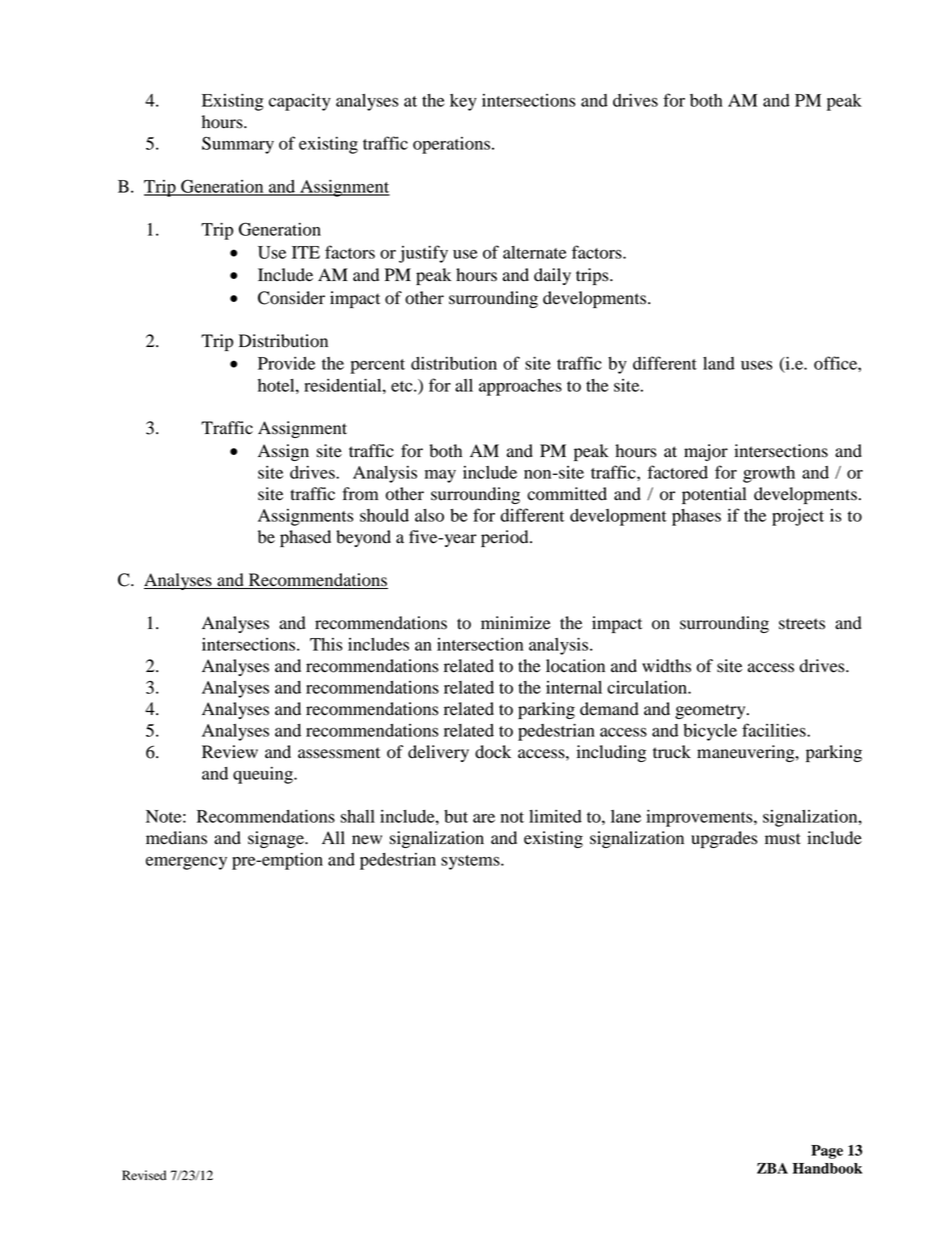  Describe the element at coordinates (451, 145) in the page. I see `operations` at that location.
